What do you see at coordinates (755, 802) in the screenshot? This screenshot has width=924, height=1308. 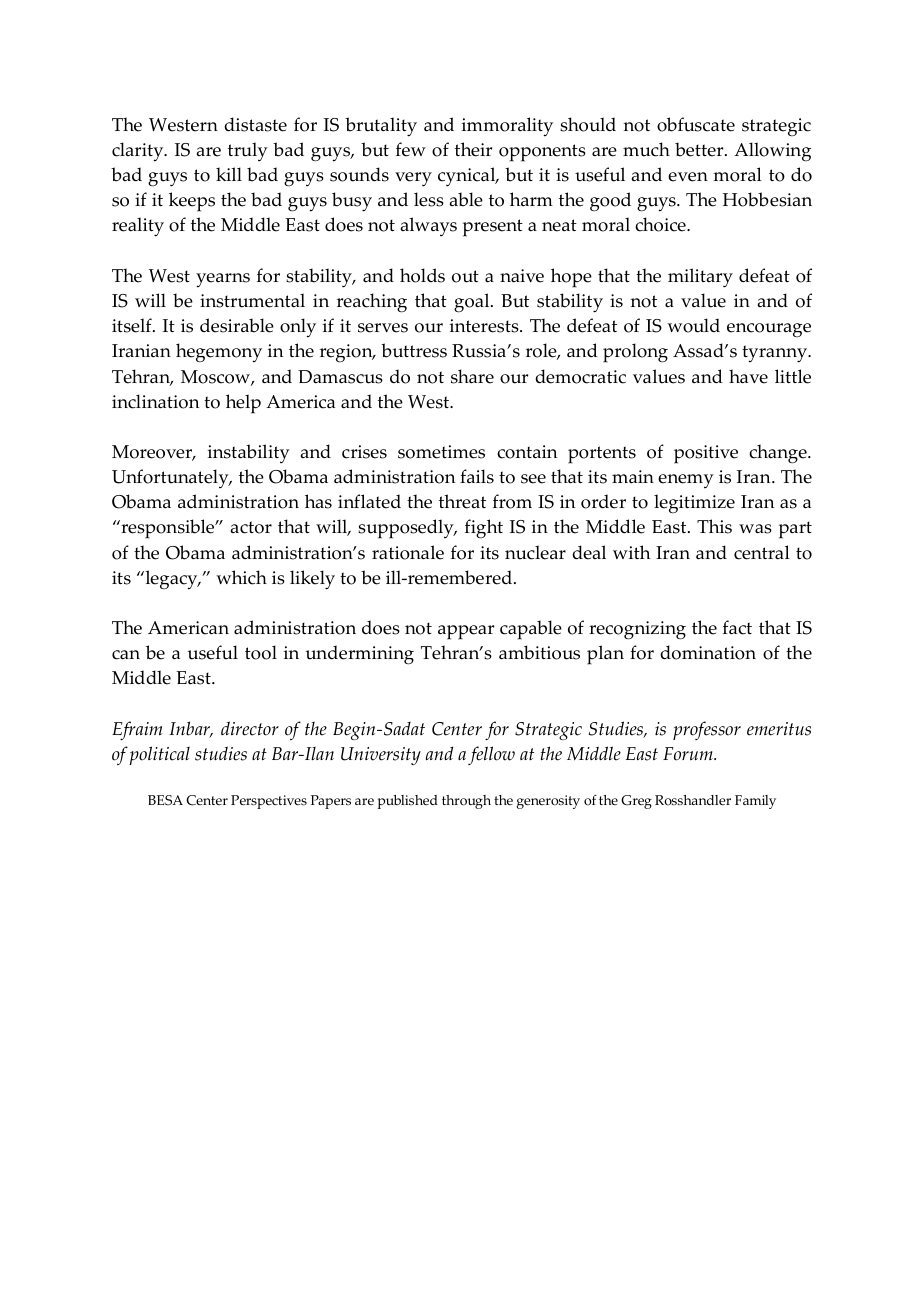 I see `Family` at bounding box center [755, 802].
